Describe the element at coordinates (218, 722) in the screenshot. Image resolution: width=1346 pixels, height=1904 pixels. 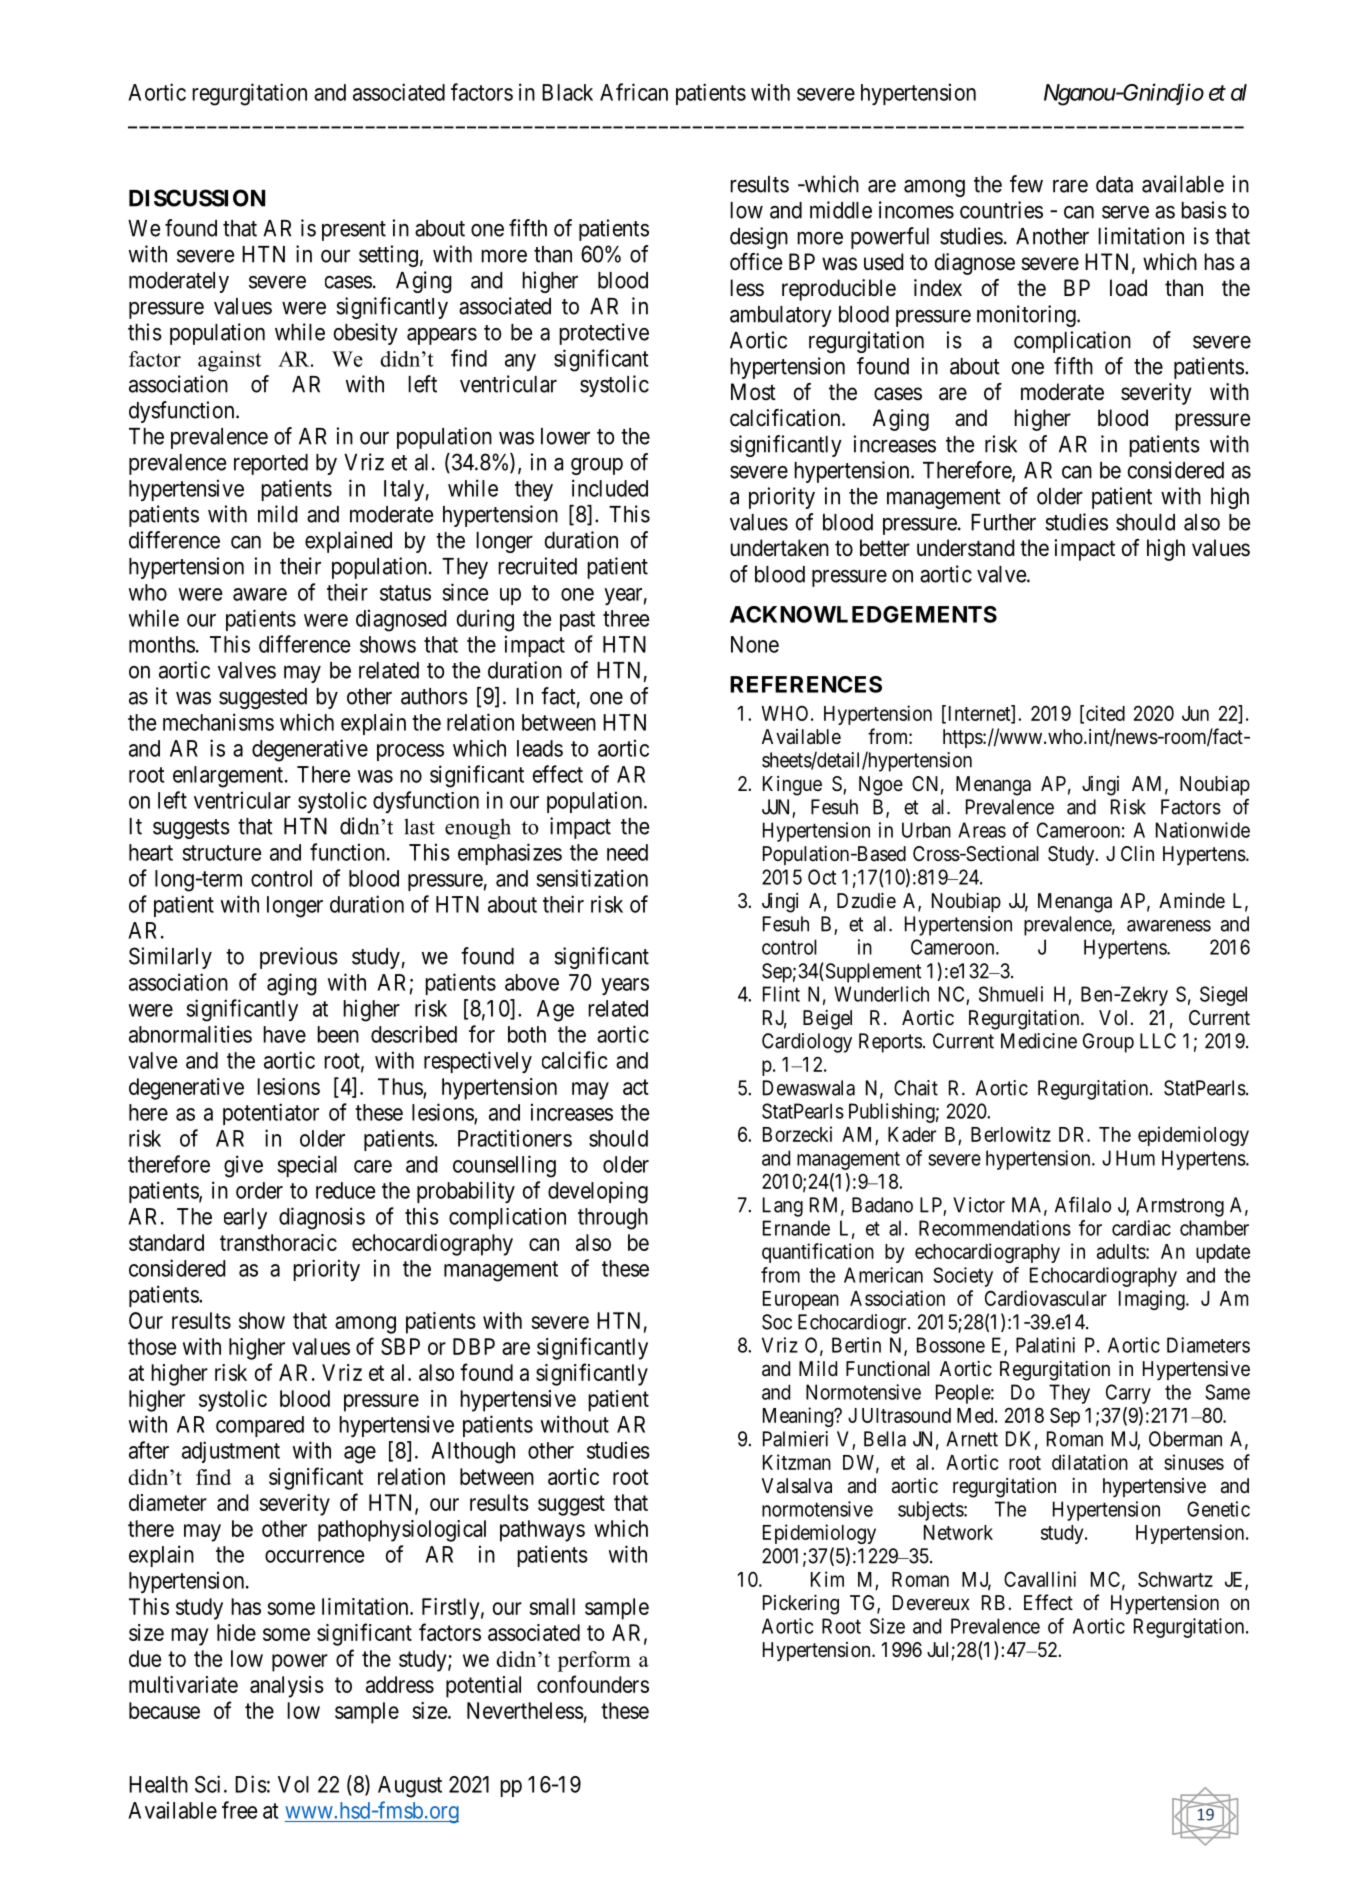
I see `mechanisms` at that location.
